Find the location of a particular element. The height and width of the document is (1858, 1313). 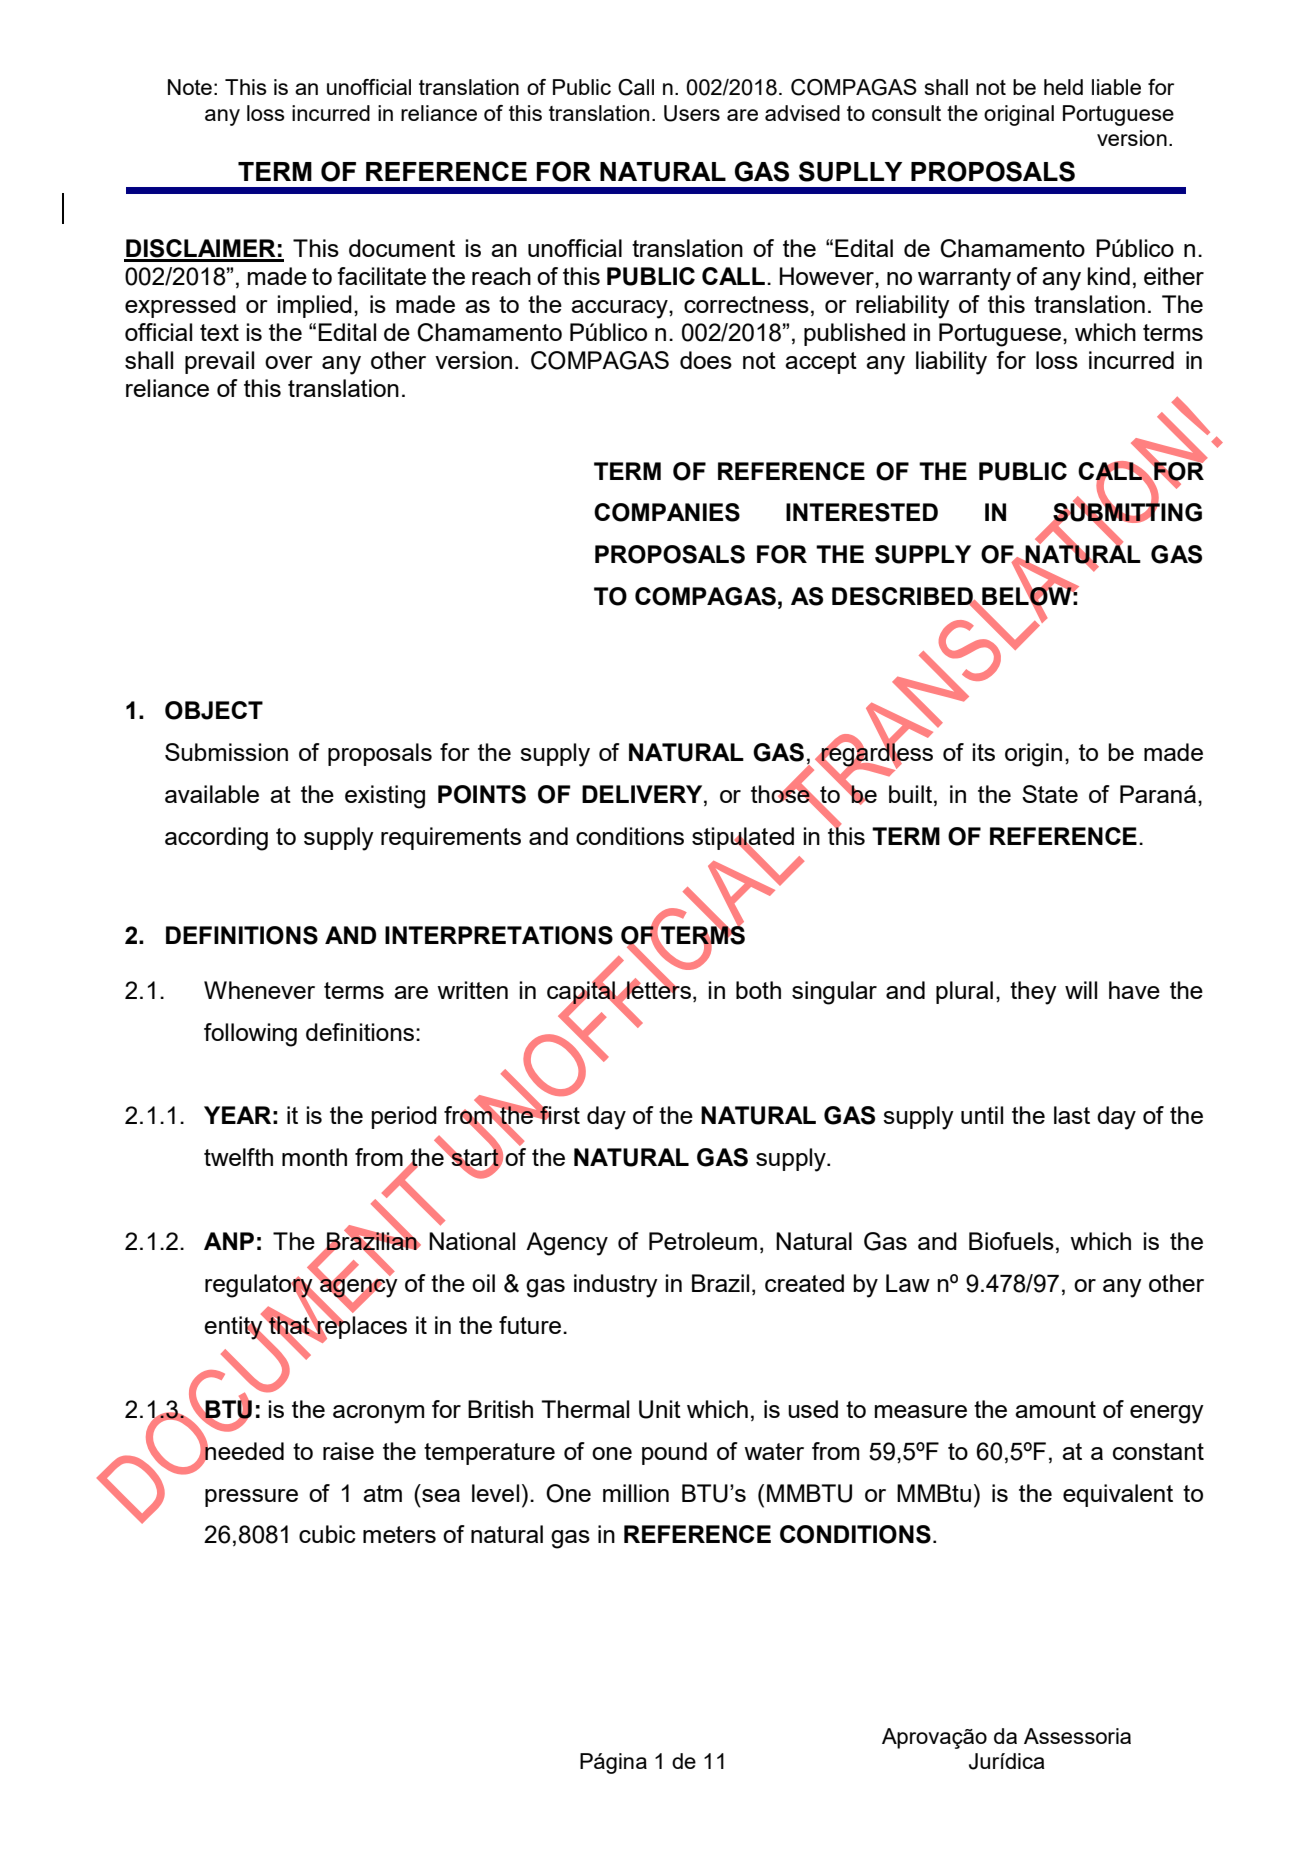

OBJECT is located at coordinates (214, 710).
